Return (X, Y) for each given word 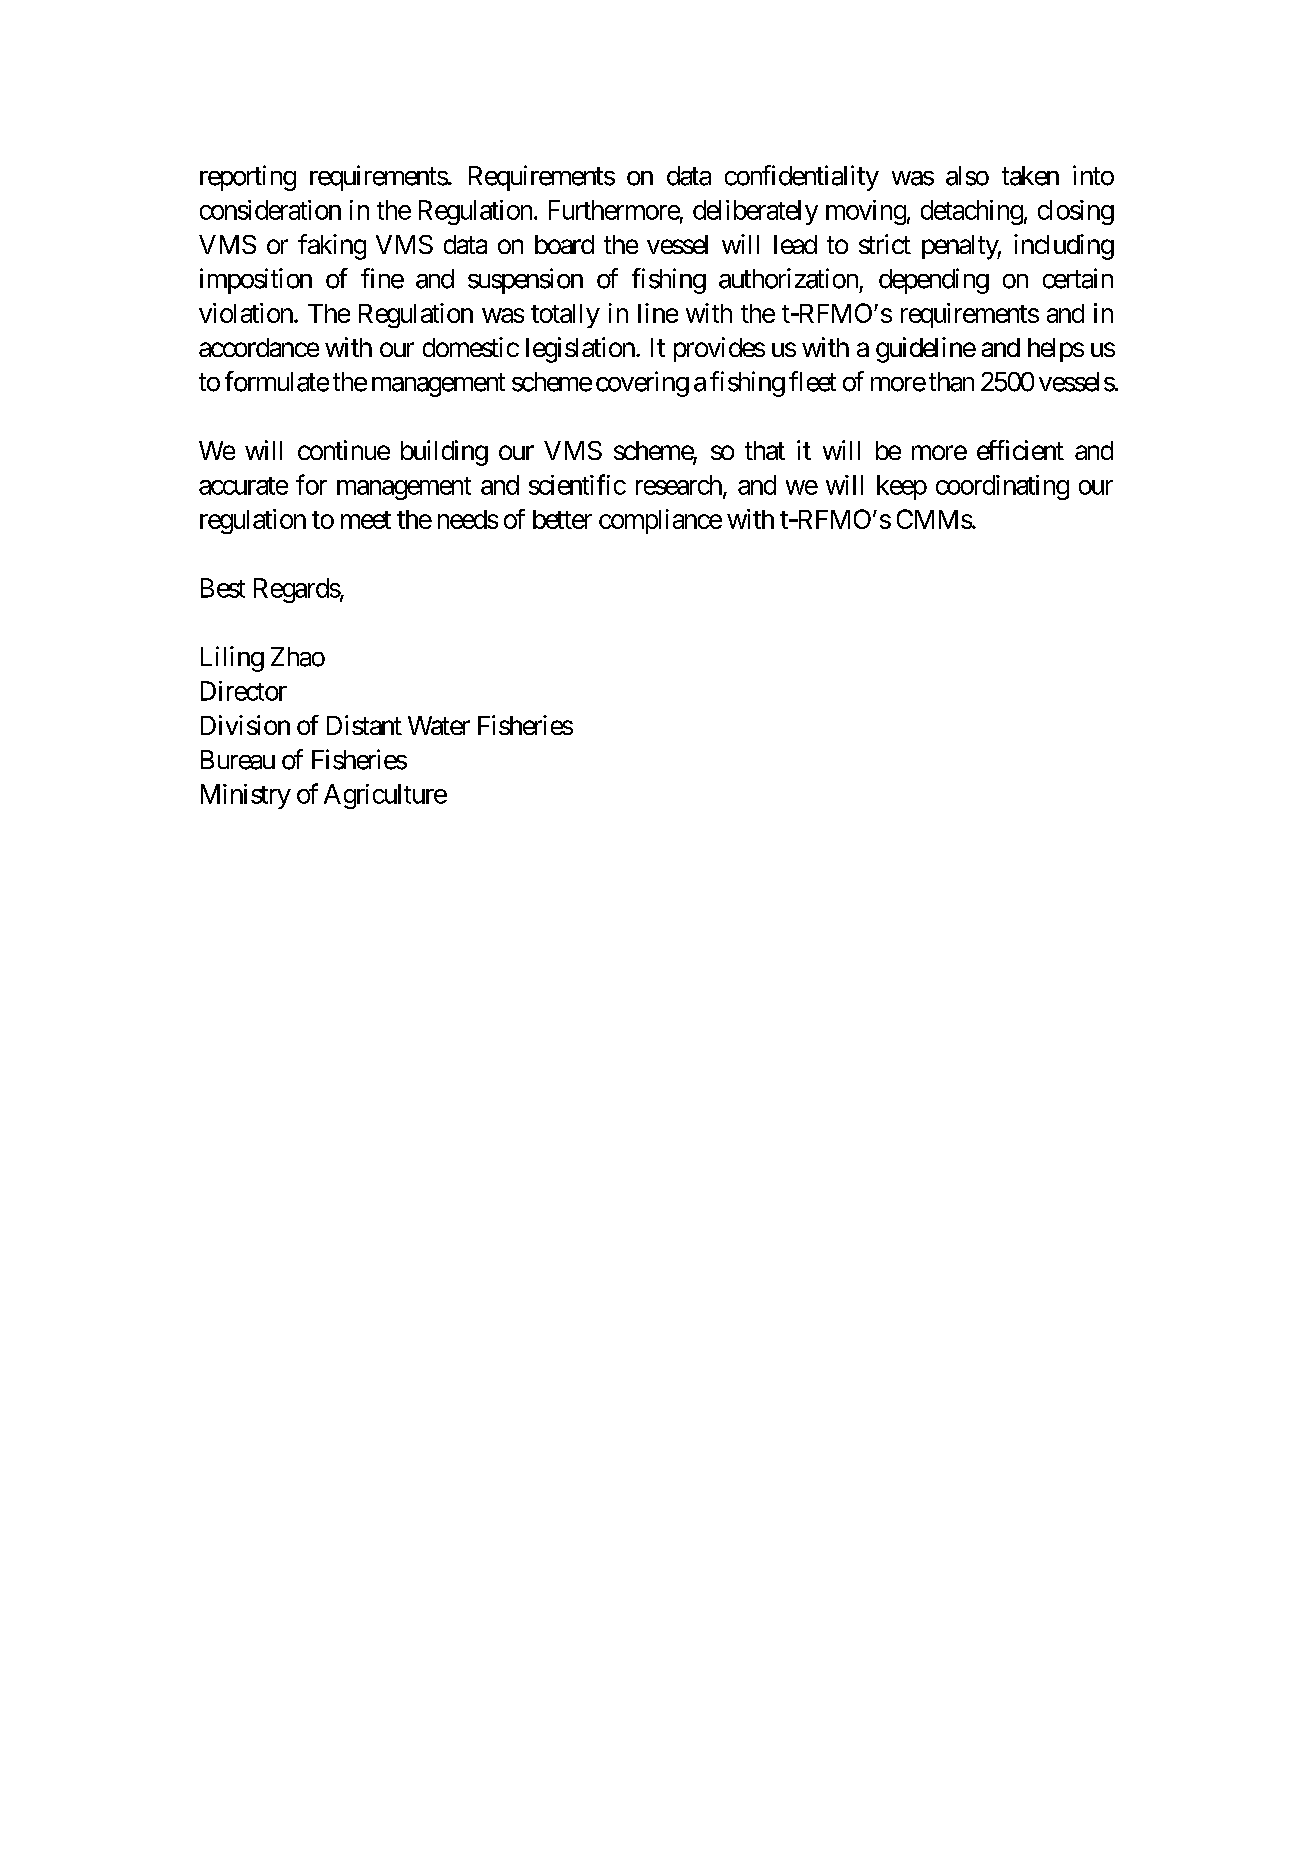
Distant (364, 725)
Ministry (246, 796)
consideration (270, 210)
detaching (972, 212)
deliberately (755, 212)
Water (439, 725)
